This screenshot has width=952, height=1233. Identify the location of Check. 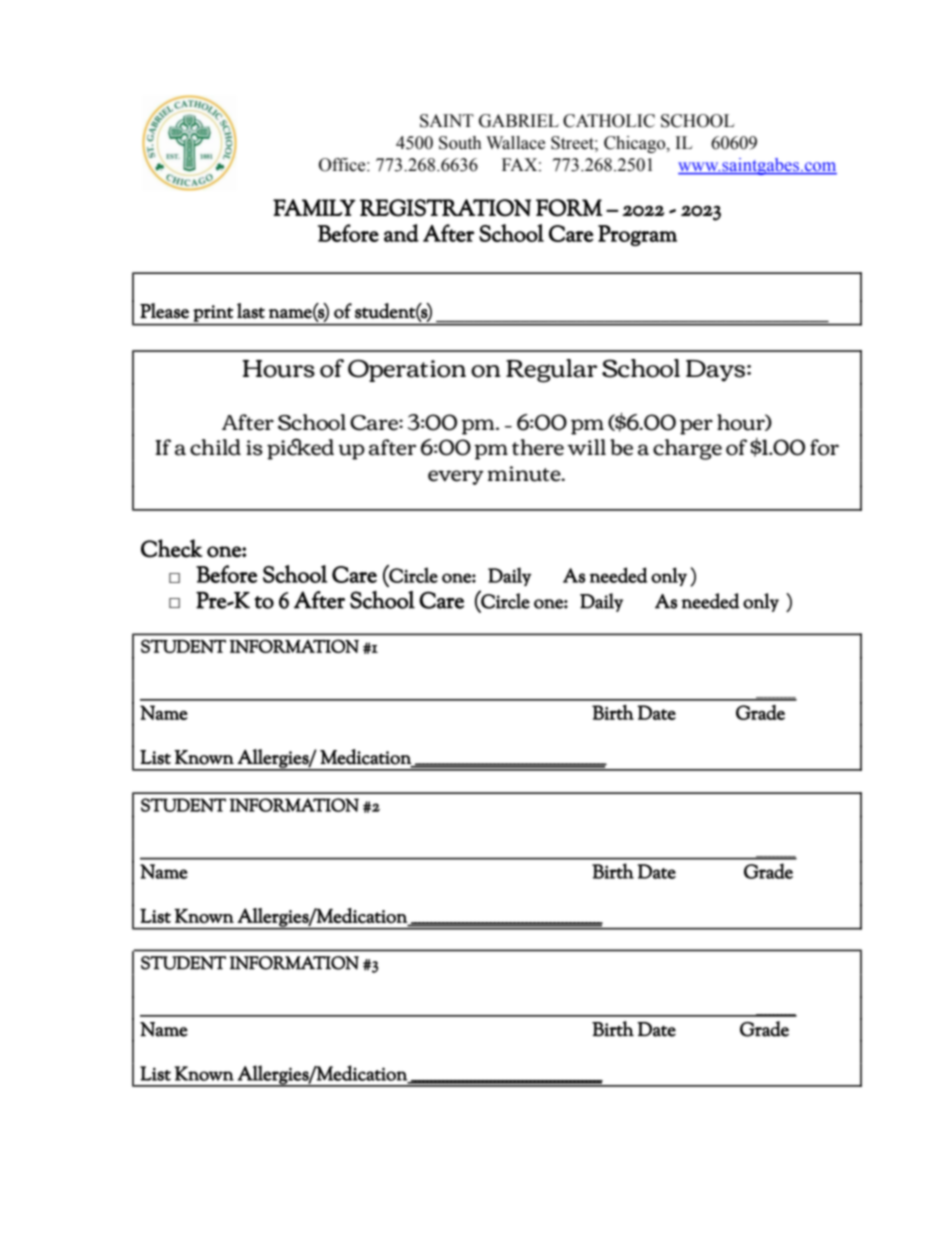
(172, 548).
